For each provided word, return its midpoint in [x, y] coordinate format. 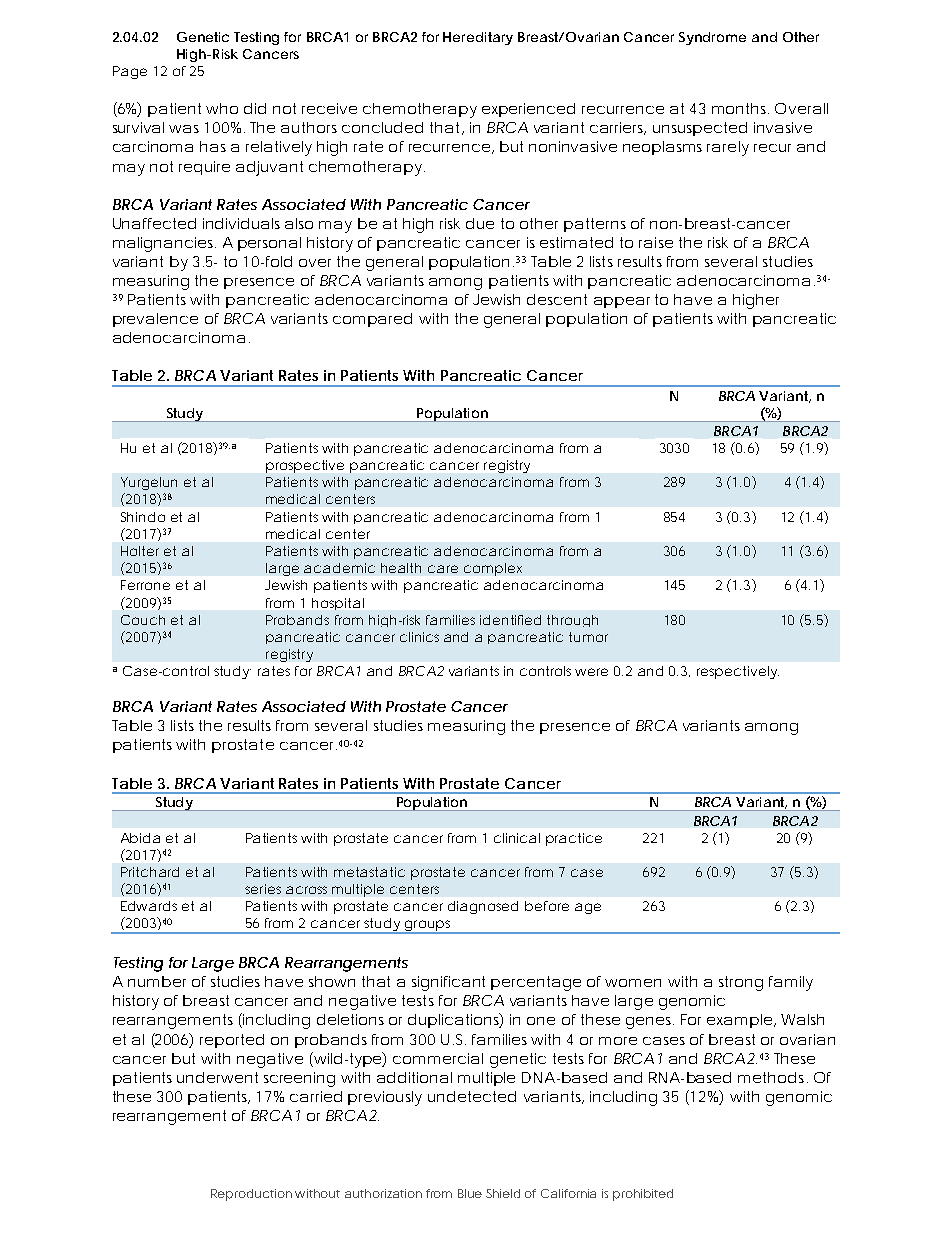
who [222, 108]
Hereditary [478, 38]
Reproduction [251, 1195]
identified [510, 620]
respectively [738, 672]
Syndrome [712, 38]
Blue [470, 1193]
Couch [143, 620]
